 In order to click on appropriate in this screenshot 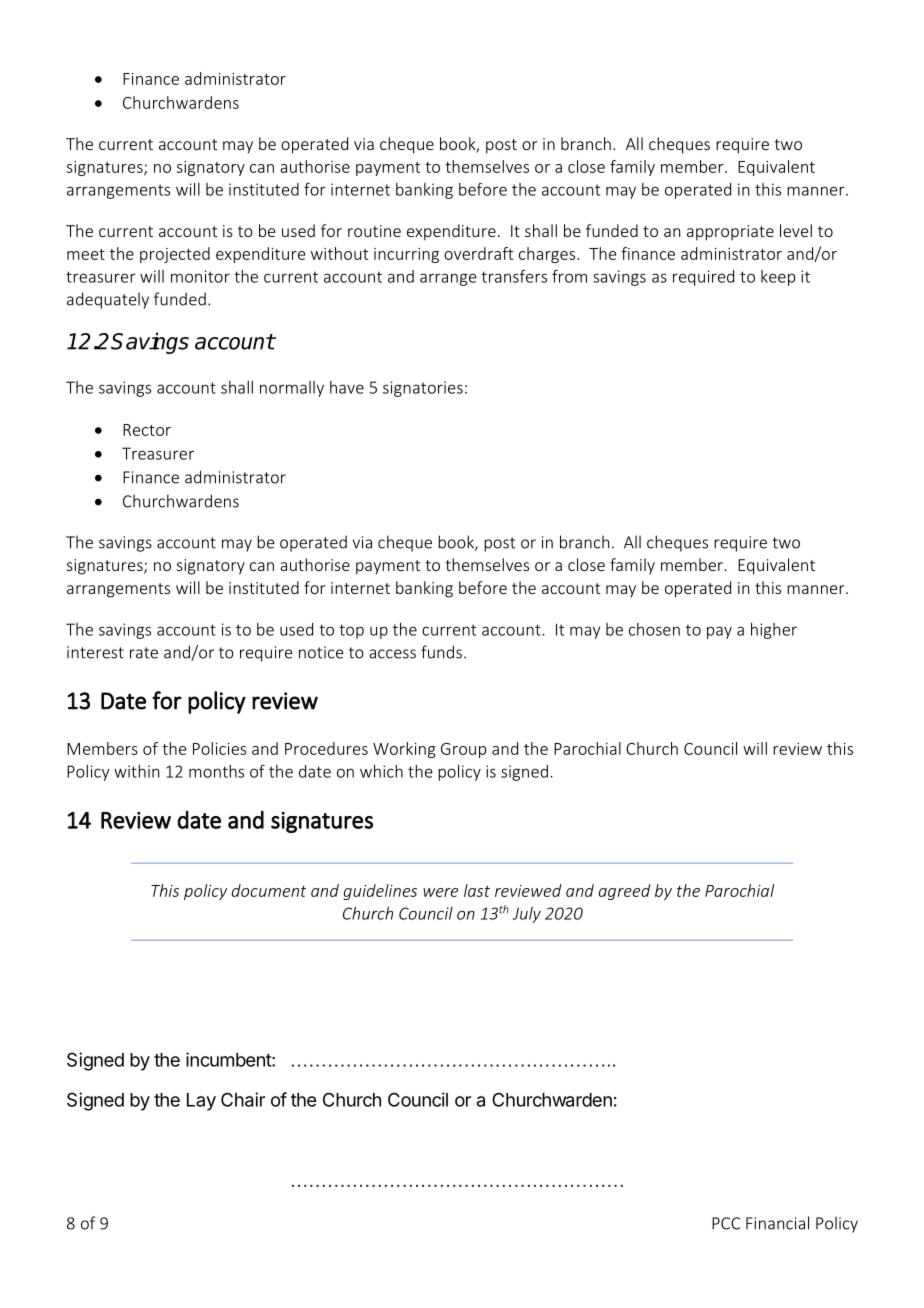, I will do `click(730, 233)`.
